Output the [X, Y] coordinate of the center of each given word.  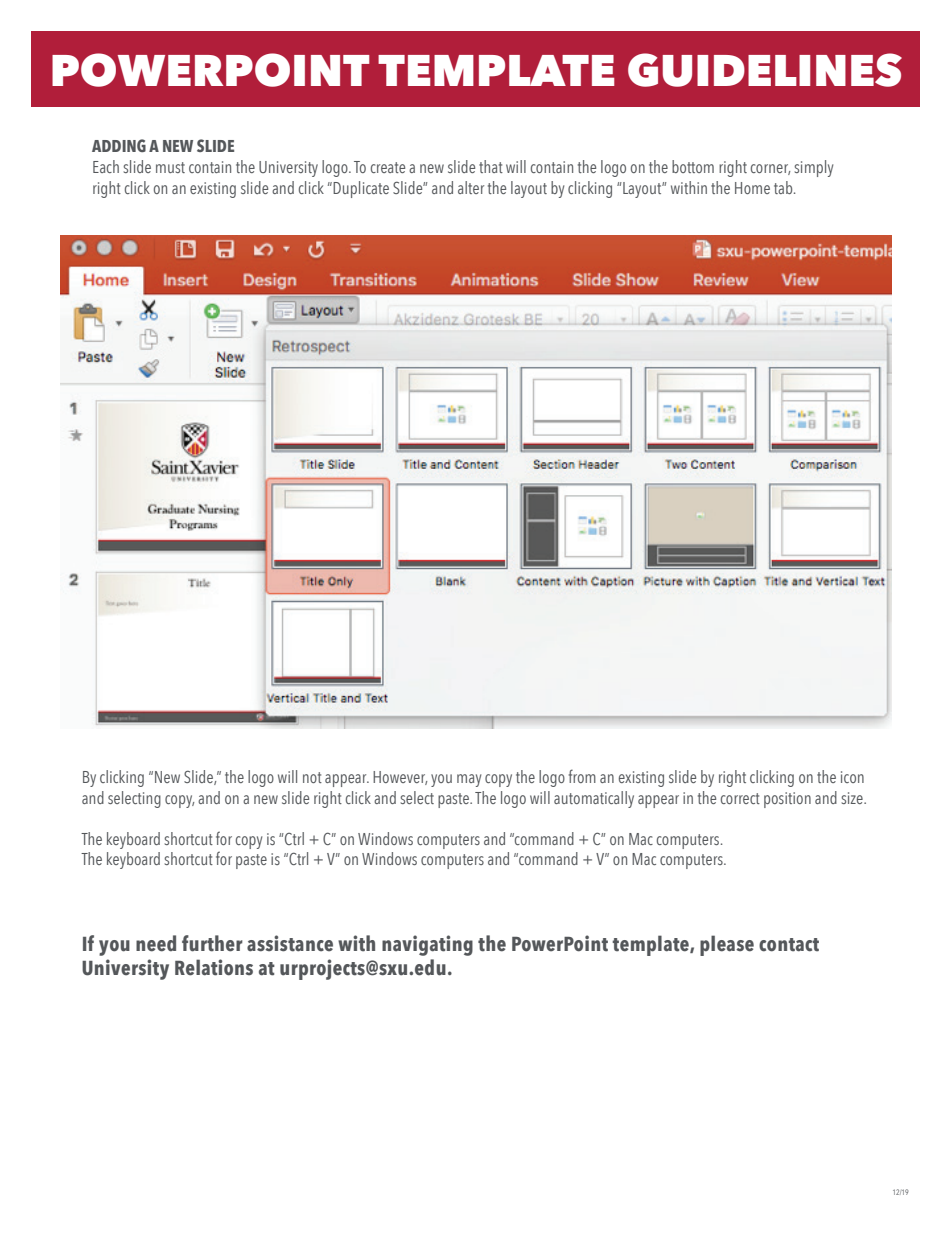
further [212, 943]
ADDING [119, 145]
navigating [427, 945]
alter [471, 187]
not [312, 777]
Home [752, 188]
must [170, 167]
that [491, 166]
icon [852, 777]
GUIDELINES [765, 70]
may [469, 780]
